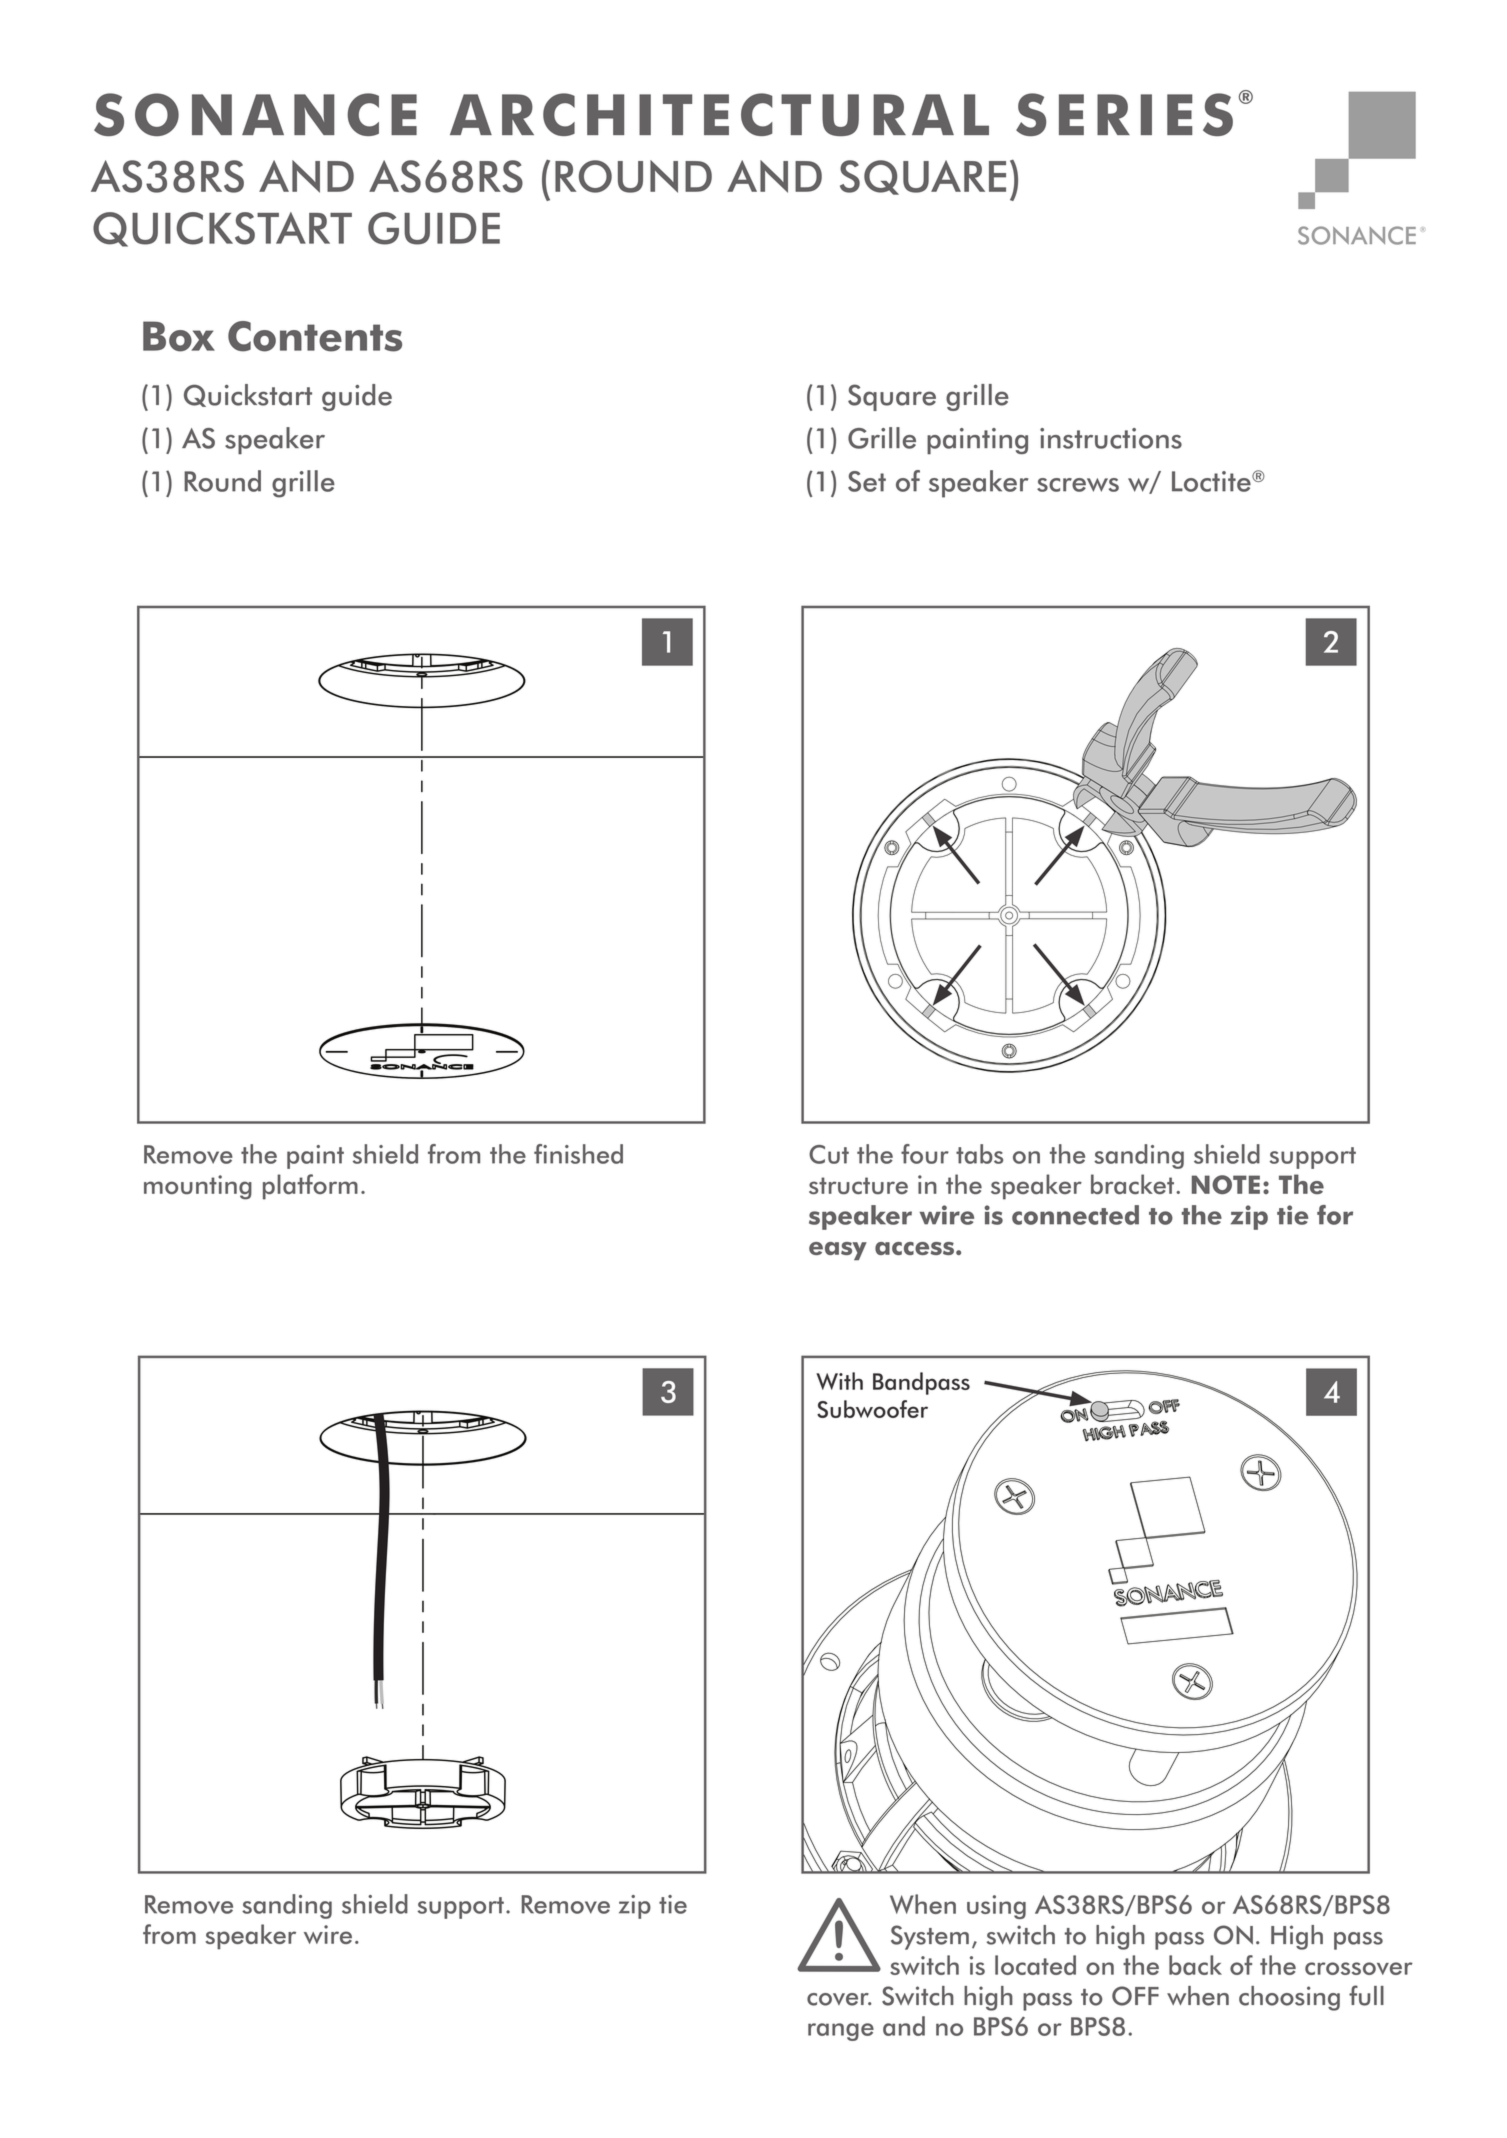 The image size is (1507, 2138). What do you see at coordinates (829, 1154) in the image?
I see `Cut` at bounding box center [829, 1154].
